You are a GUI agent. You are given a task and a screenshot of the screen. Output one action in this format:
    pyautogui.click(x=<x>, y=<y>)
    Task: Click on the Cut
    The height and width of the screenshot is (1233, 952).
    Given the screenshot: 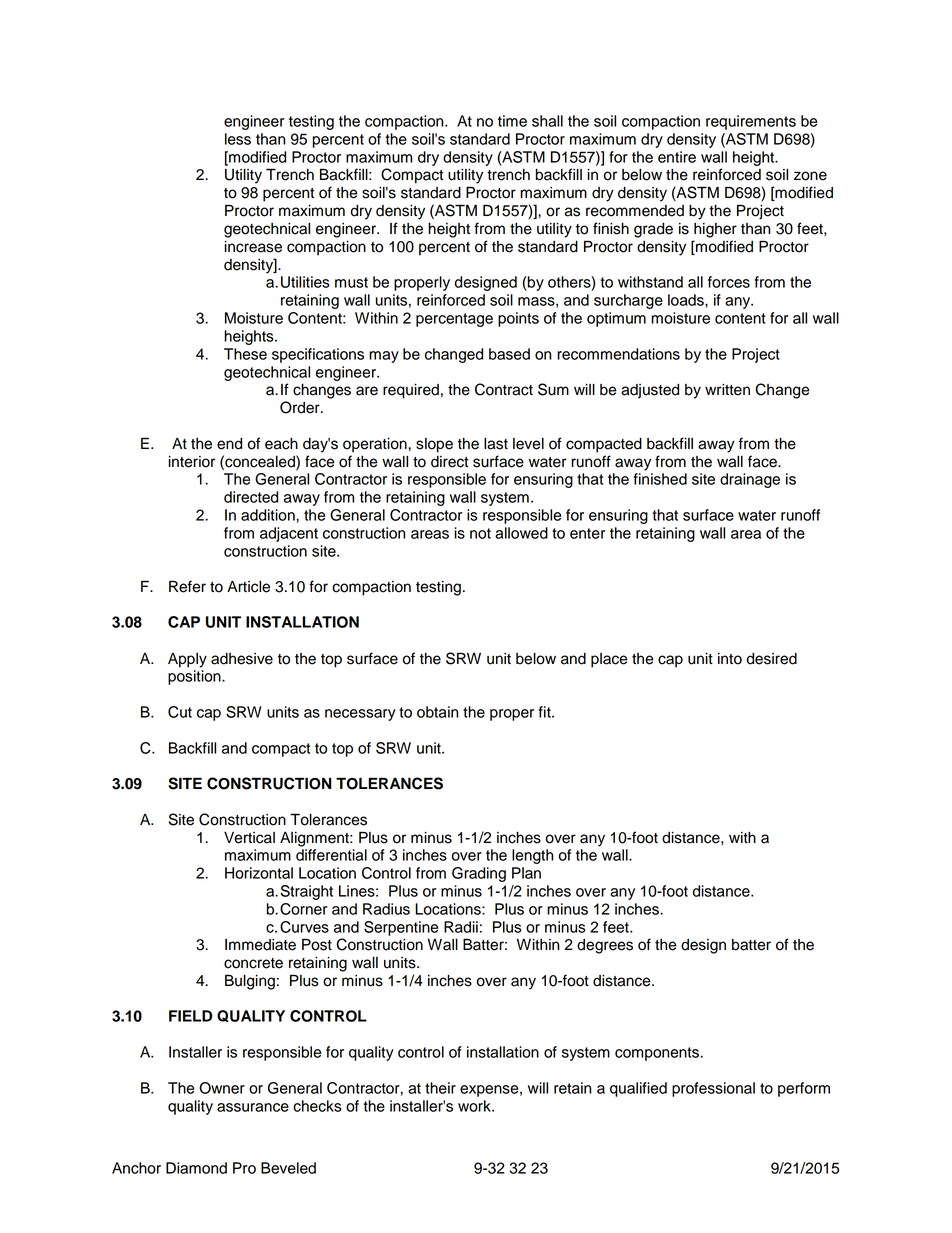 What is the action you would take?
    pyautogui.click(x=180, y=712)
